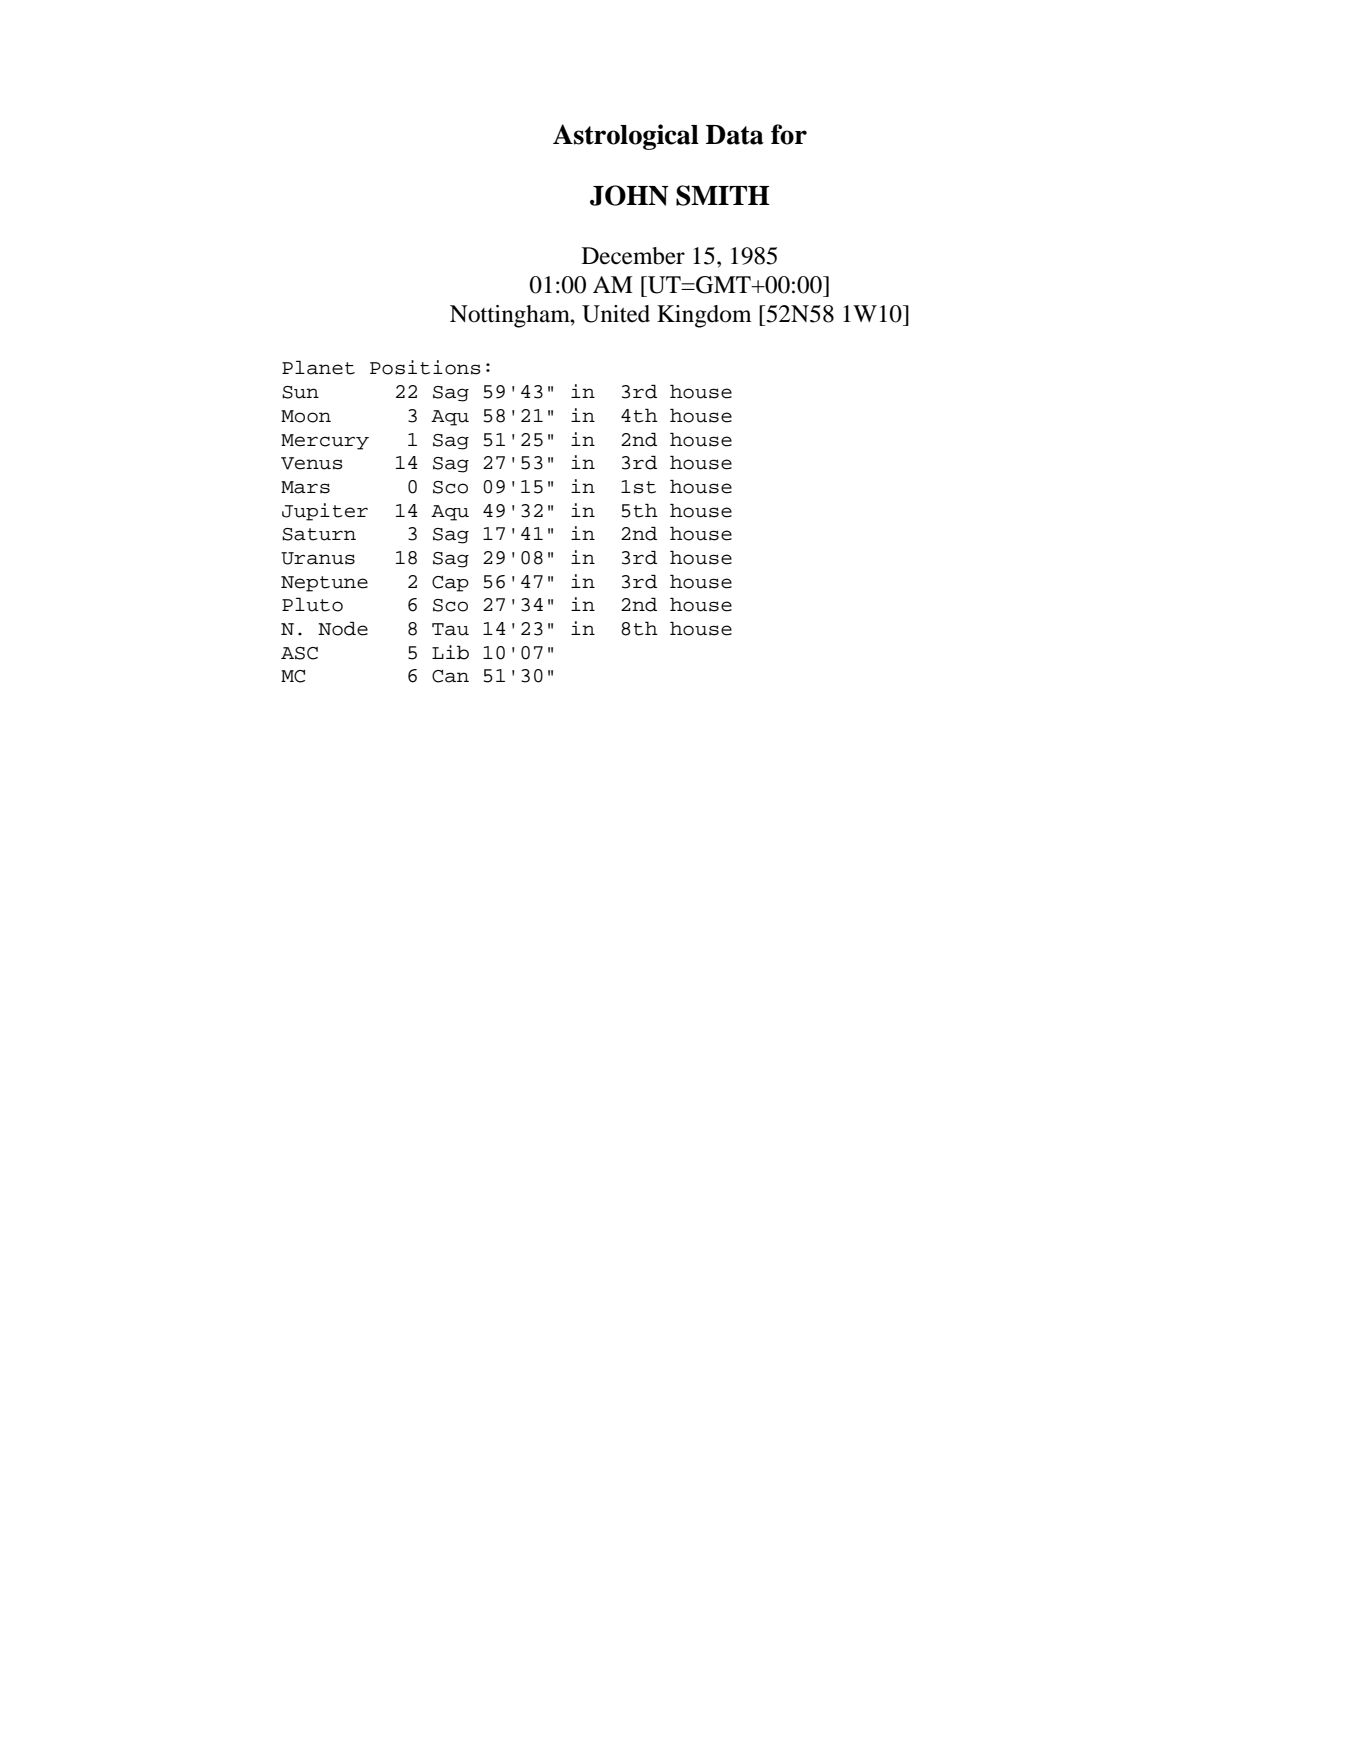 The image size is (1360, 1760). Describe the element at coordinates (343, 628) in the screenshot. I see `Node` at that location.
